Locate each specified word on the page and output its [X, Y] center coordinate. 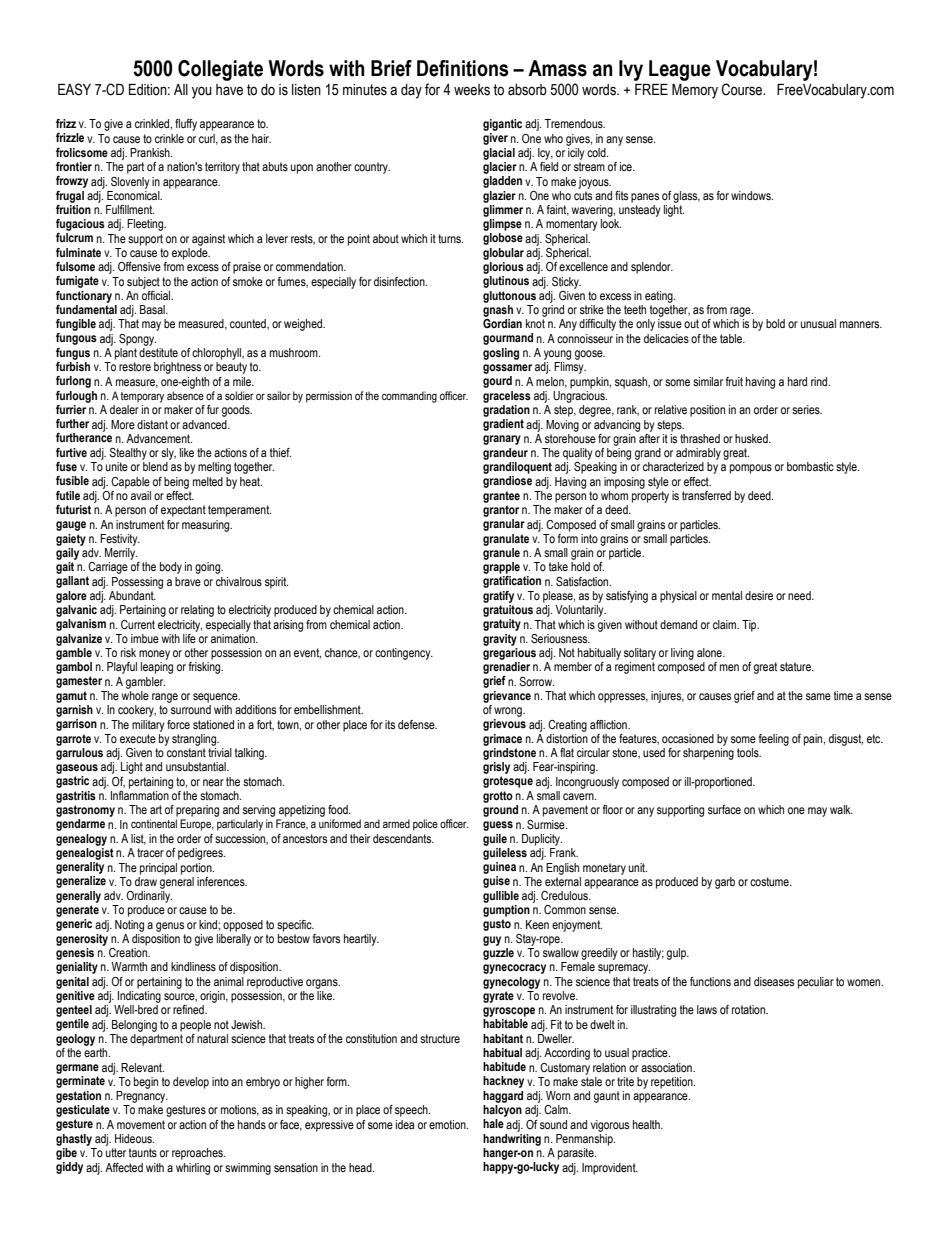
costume [770, 881]
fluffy [186, 125]
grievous [504, 725]
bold [775, 323]
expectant [183, 511]
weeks [472, 90]
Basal [153, 310]
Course [743, 89]
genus [170, 927]
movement [141, 1124]
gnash [498, 309]
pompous [751, 469]
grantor [501, 511]
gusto [497, 925]
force [178, 724]
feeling [774, 740]
